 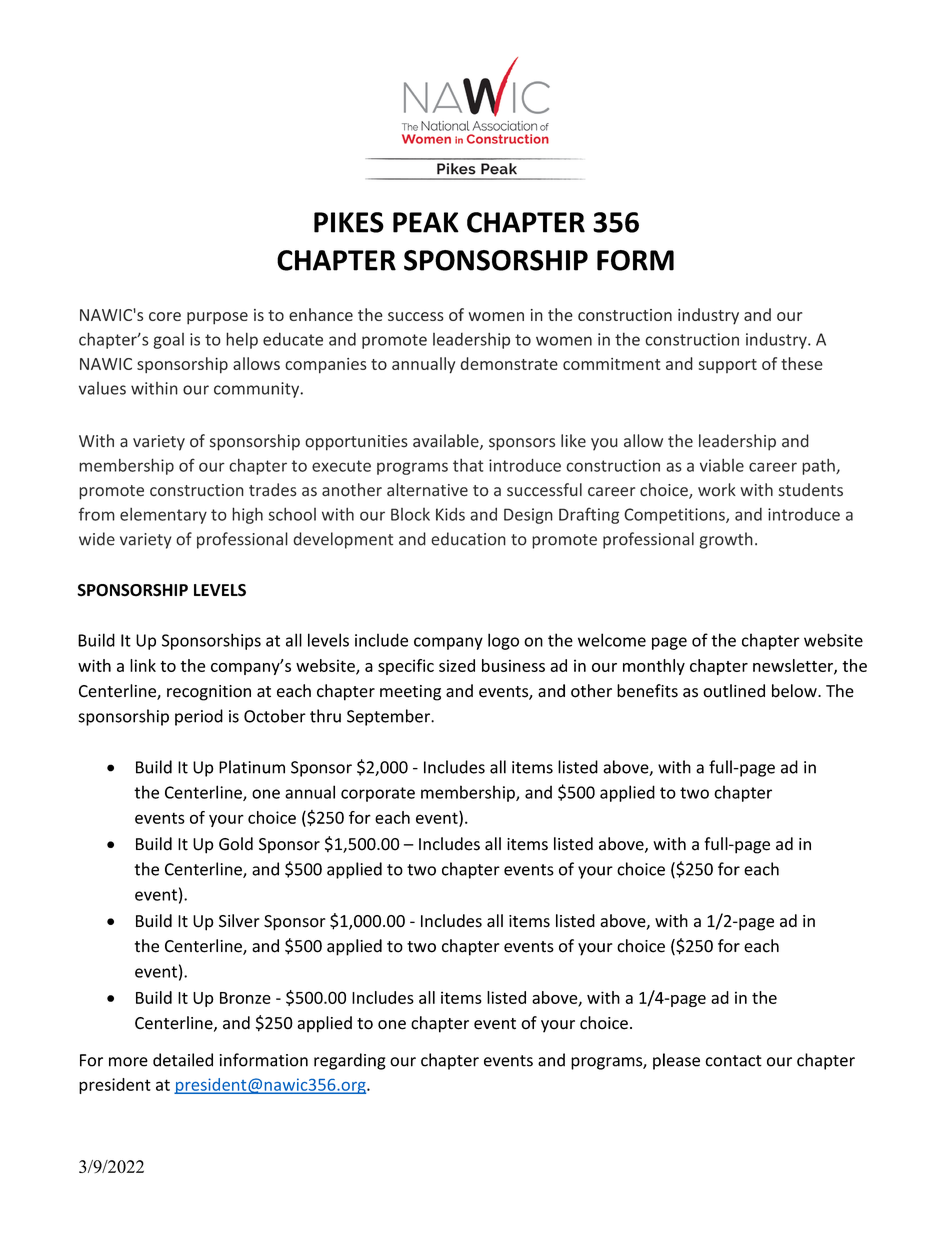 I want to click on sized, so click(x=457, y=665).
